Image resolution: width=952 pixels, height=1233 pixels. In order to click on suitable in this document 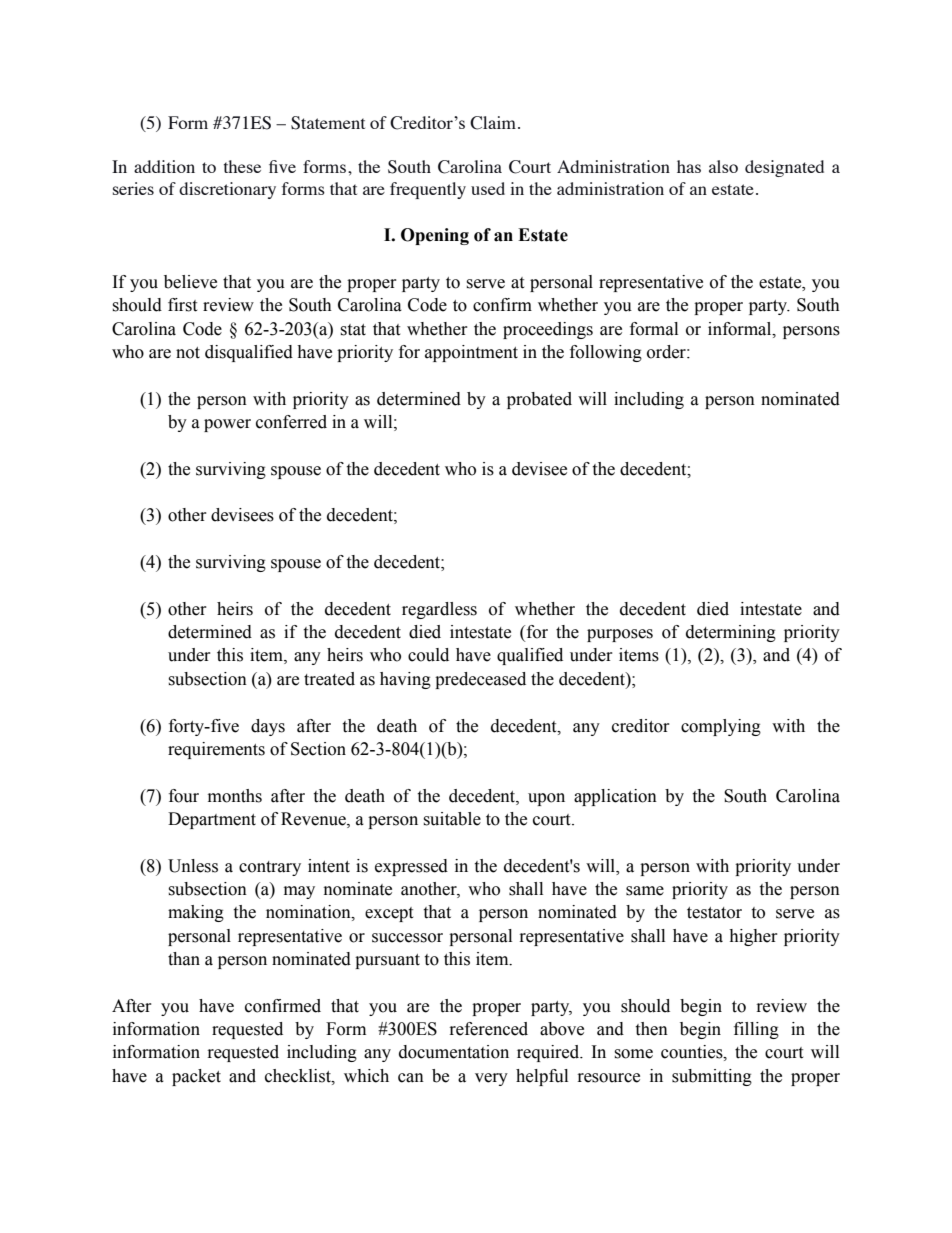, I will do `click(452, 819)`.
